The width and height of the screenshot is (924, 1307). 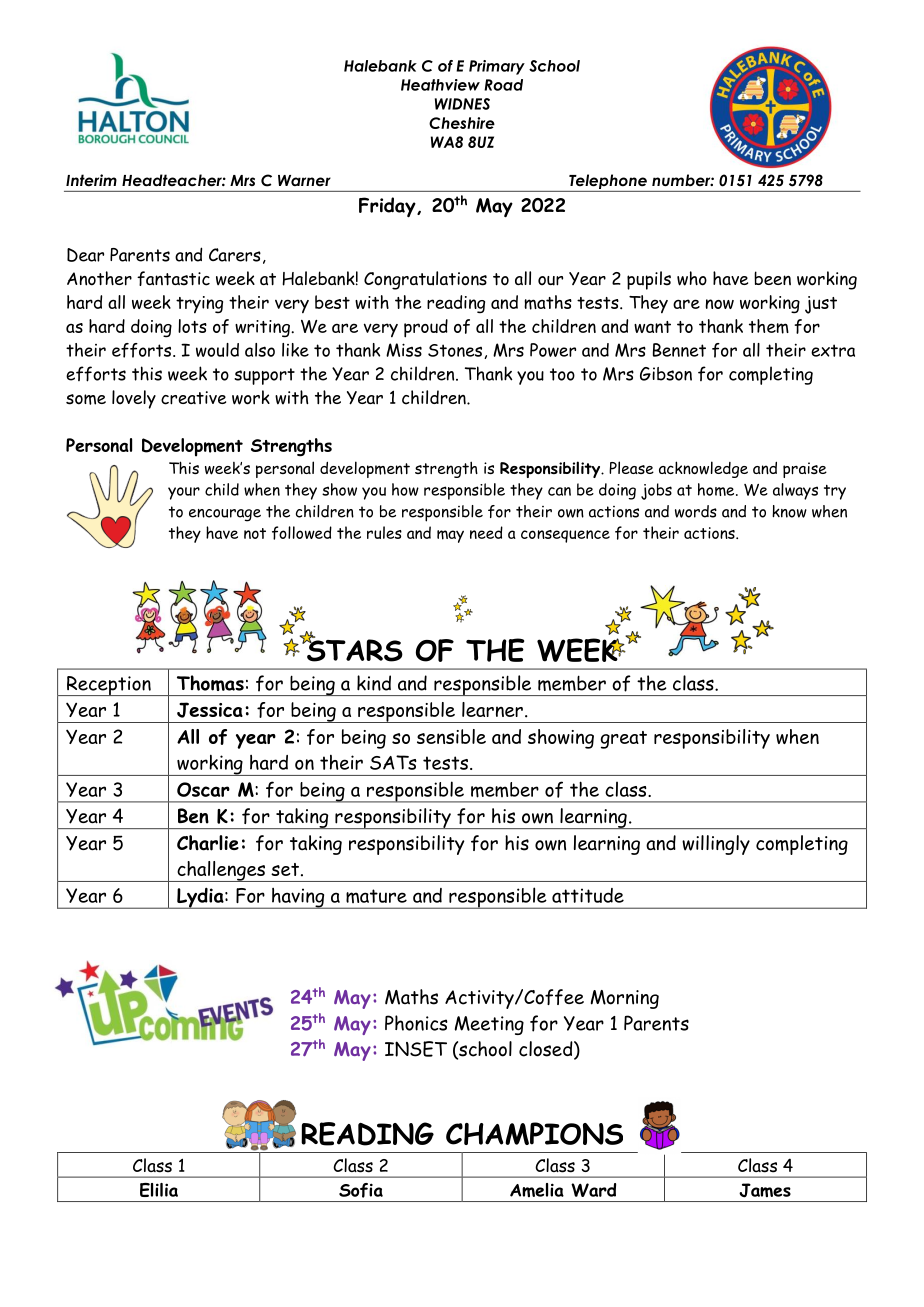 I want to click on Sofia, so click(x=361, y=1190).
